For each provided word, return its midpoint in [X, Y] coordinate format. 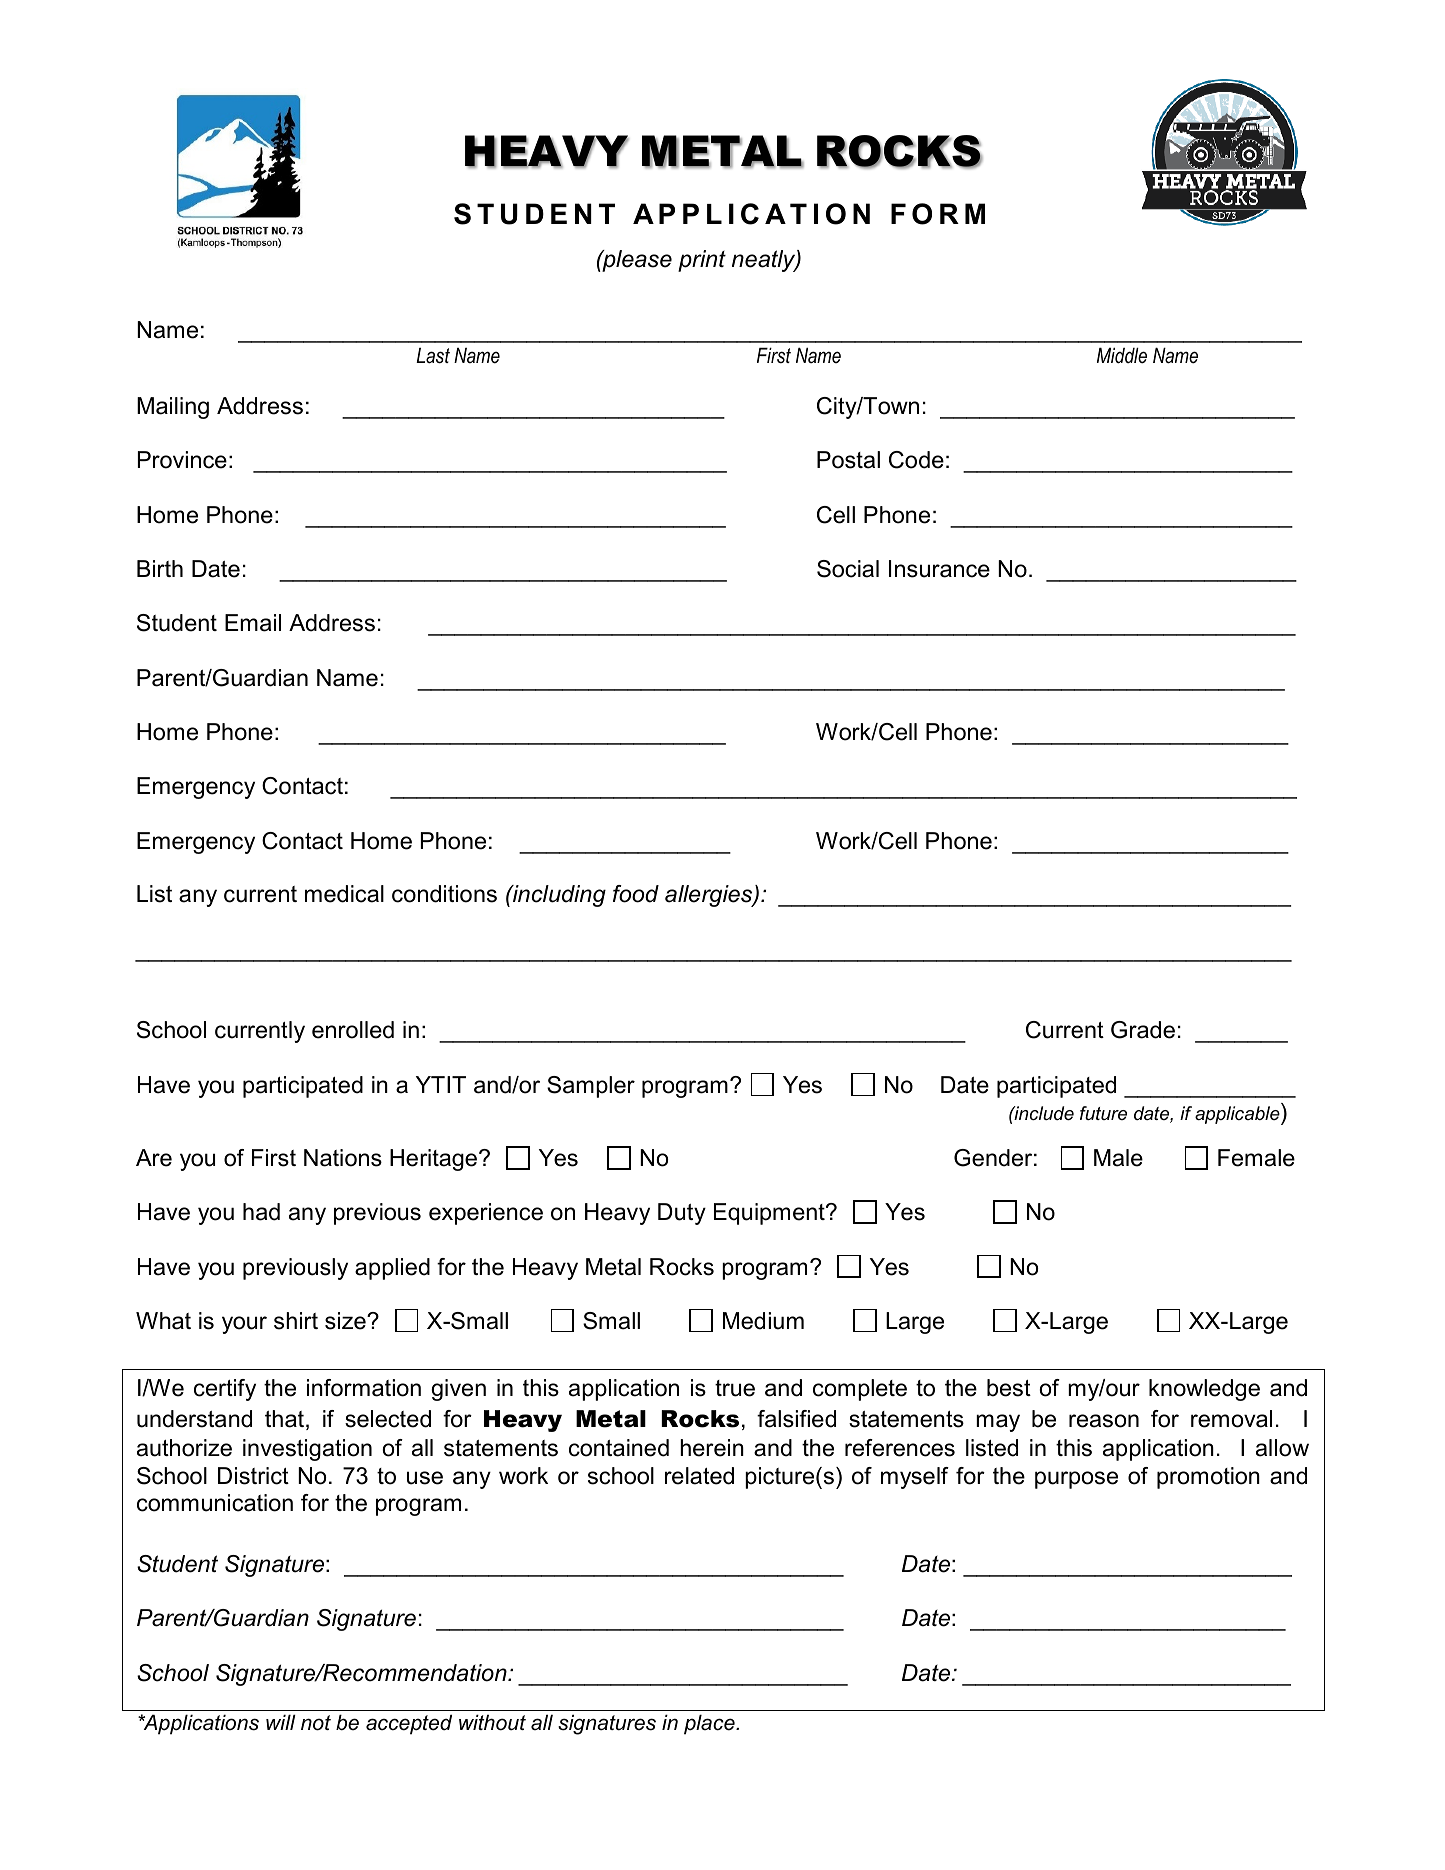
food [636, 894]
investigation [307, 1450]
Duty [682, 1214]
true [735, 1388]
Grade [1143, 1030]
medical [344, 894]
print [702, 261]
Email [253, 623]
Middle [1122, 355]
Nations [343, 1158]
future [1103, 1113]
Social [848, 569]
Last [433, 355]
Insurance [939, 569]
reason [1104, 1421]
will [281, 1722]
